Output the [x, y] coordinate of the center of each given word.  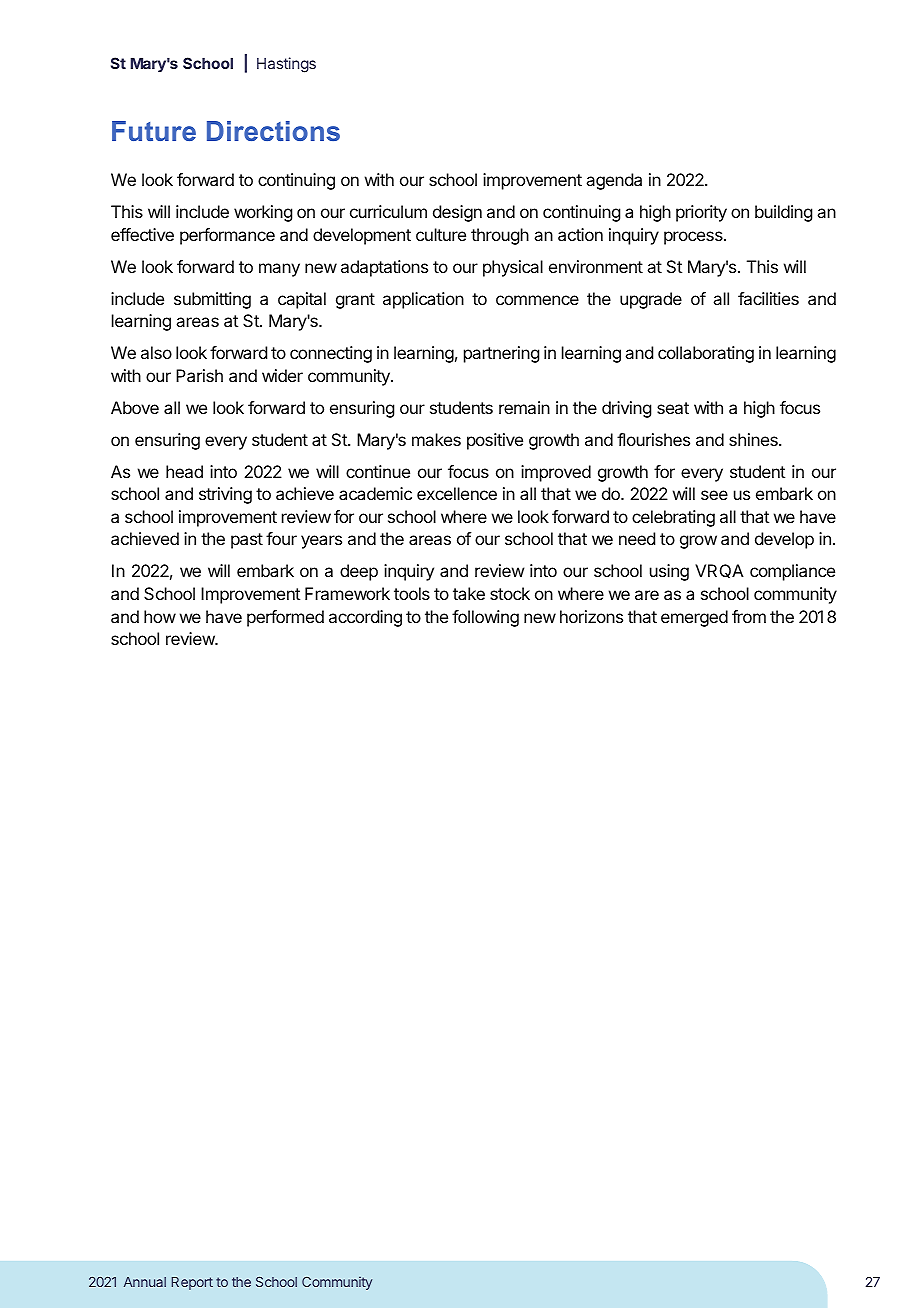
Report [192, 1283]
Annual [145, 1282]
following [485, 618]
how [160, 616]
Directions [273, 131]
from [749, 616]
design [457, 213]
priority [701, 213]
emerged [694, 618]
